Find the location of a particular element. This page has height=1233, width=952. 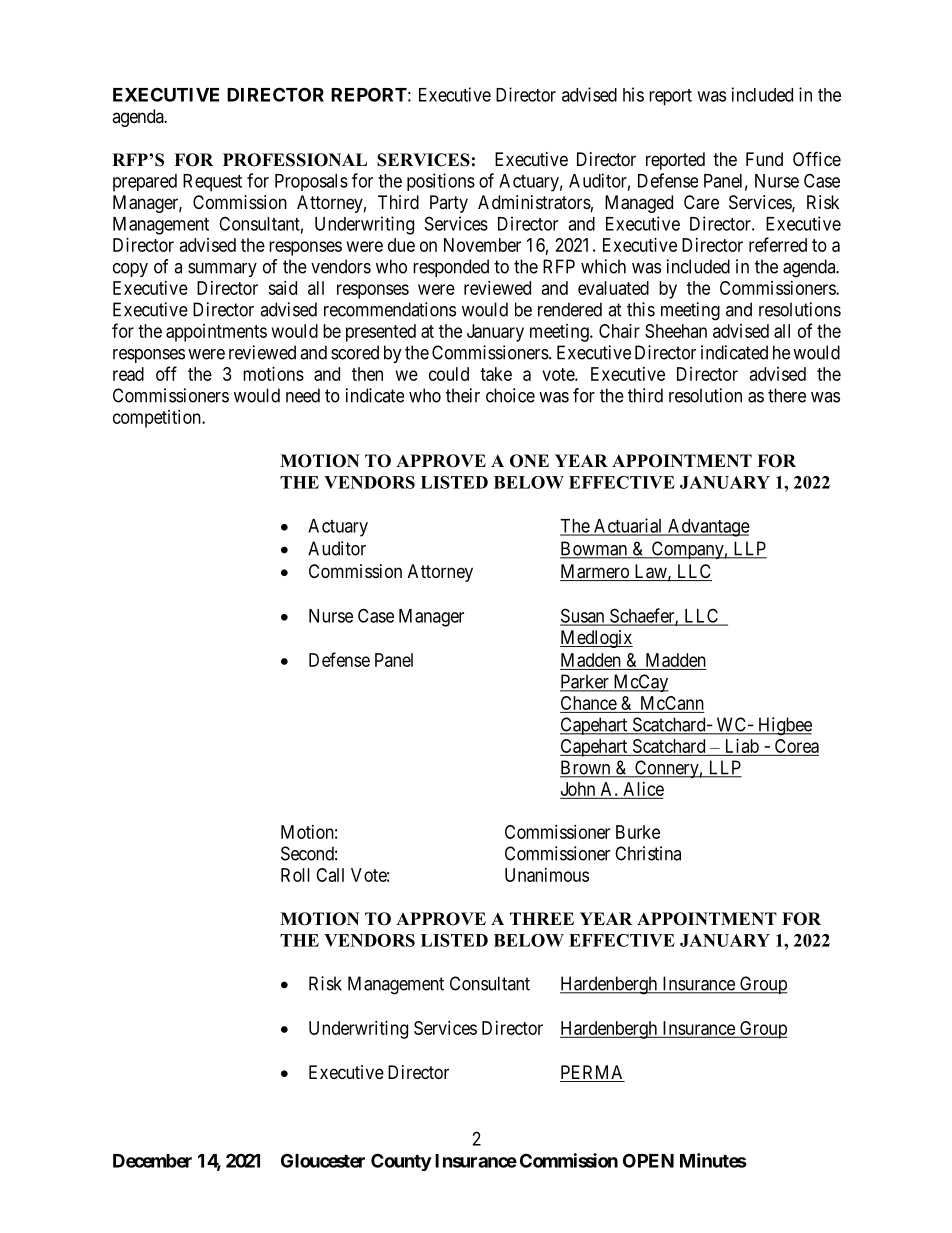

Request is located at coordinates (212, 183).
